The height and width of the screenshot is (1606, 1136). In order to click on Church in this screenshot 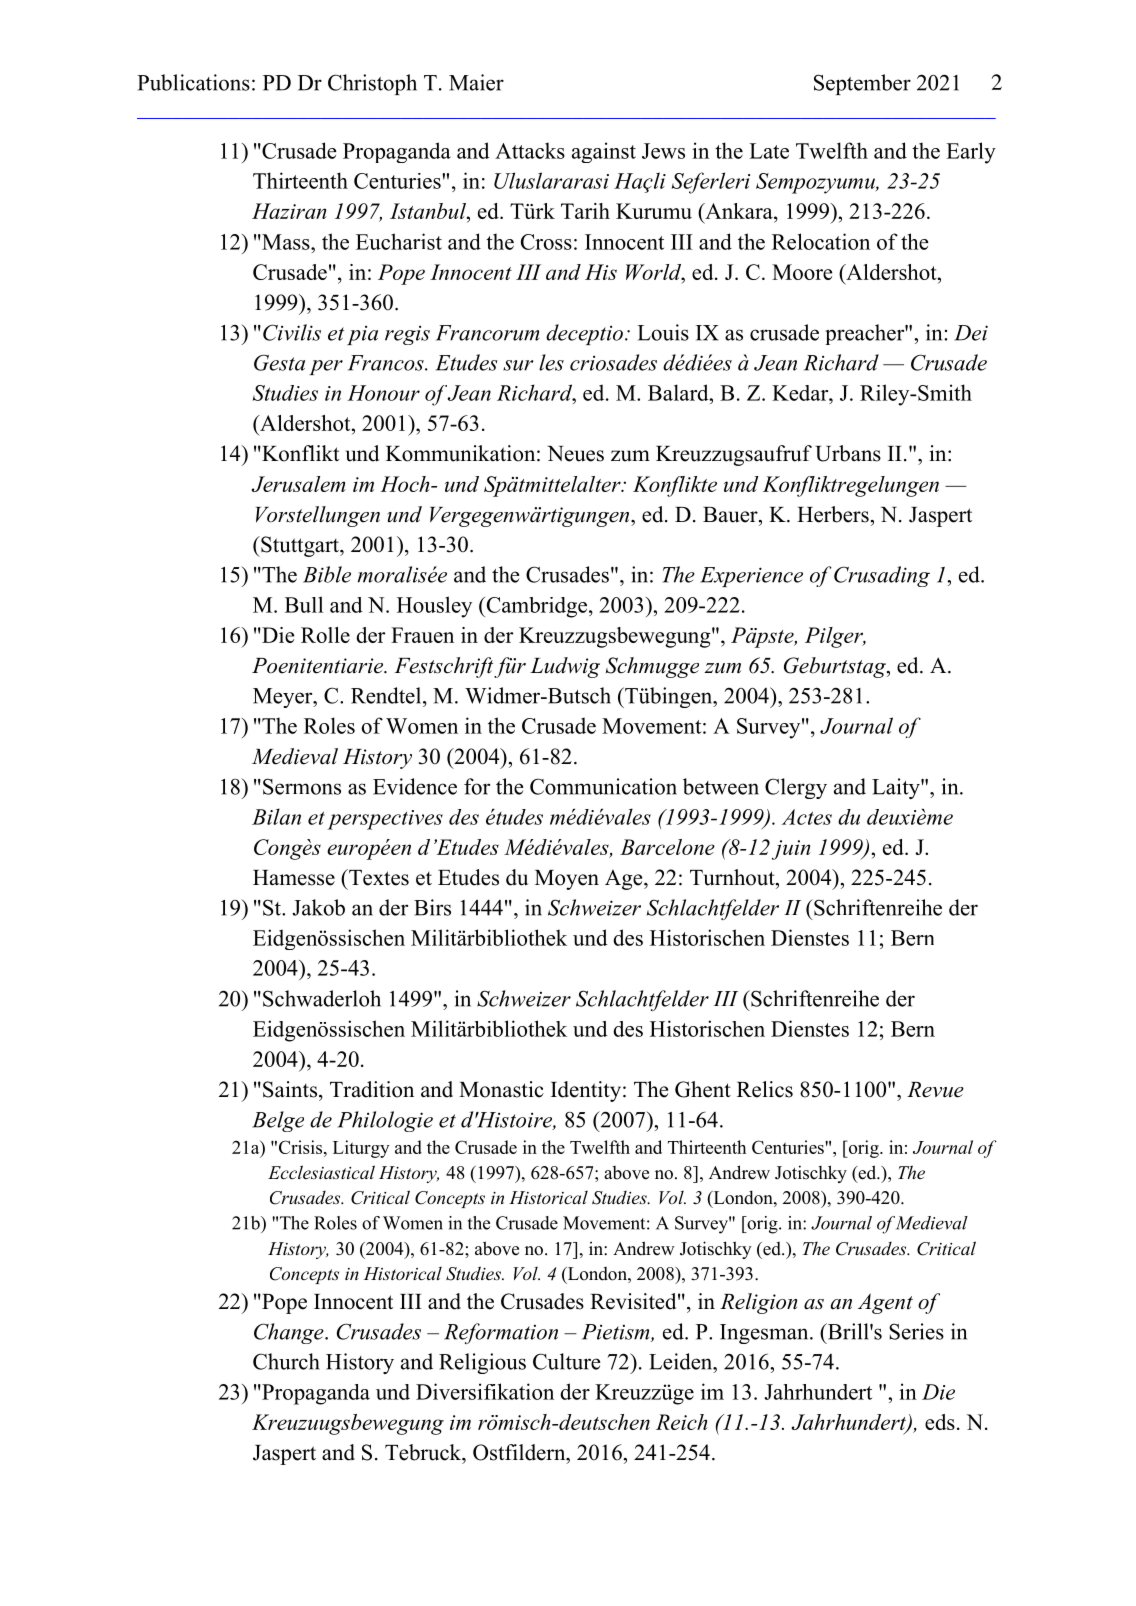, I will do `click(286, 1361)`.
